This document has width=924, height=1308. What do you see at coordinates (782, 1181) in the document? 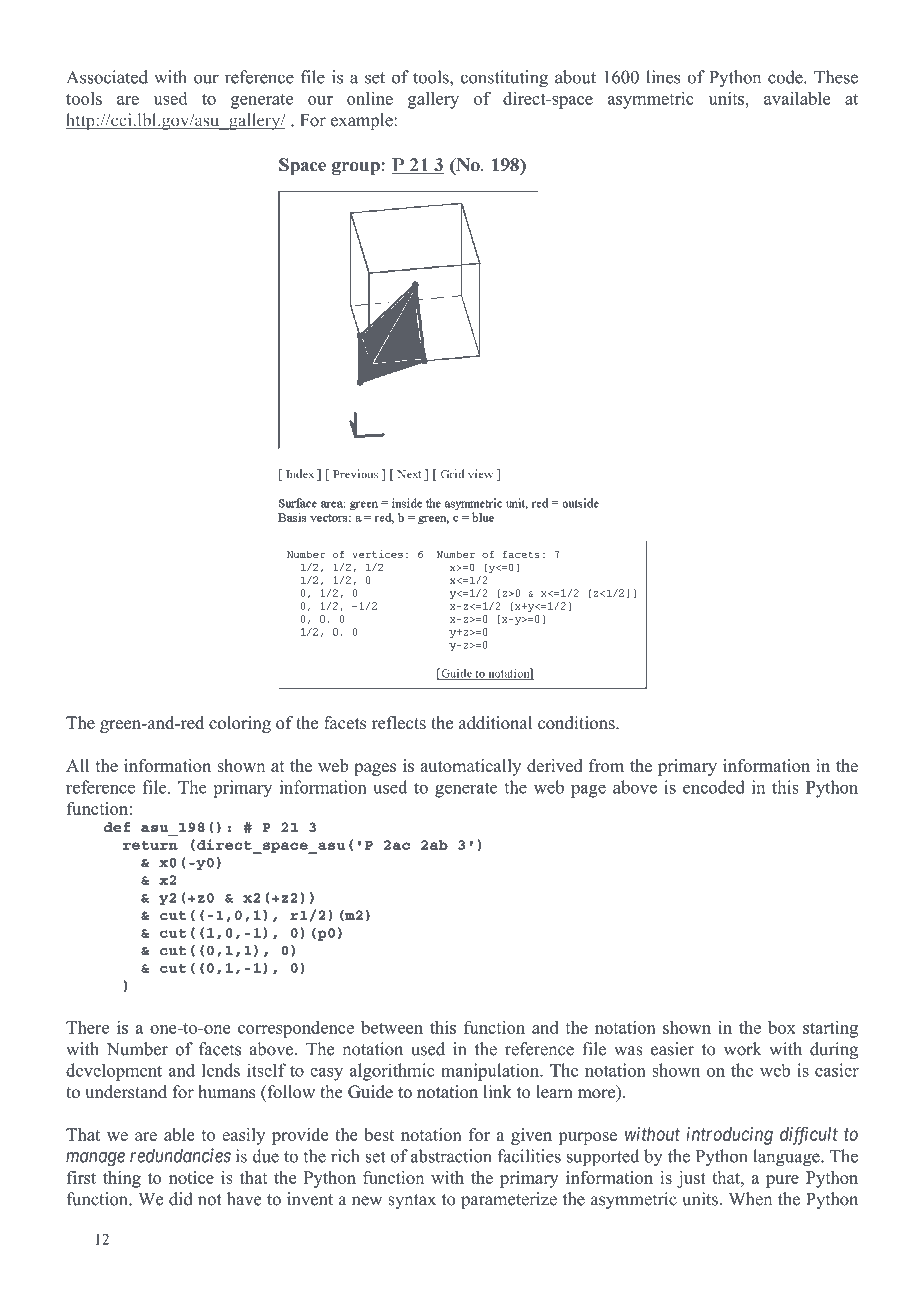
I see `pure` at bounding box center [782, 1181].
